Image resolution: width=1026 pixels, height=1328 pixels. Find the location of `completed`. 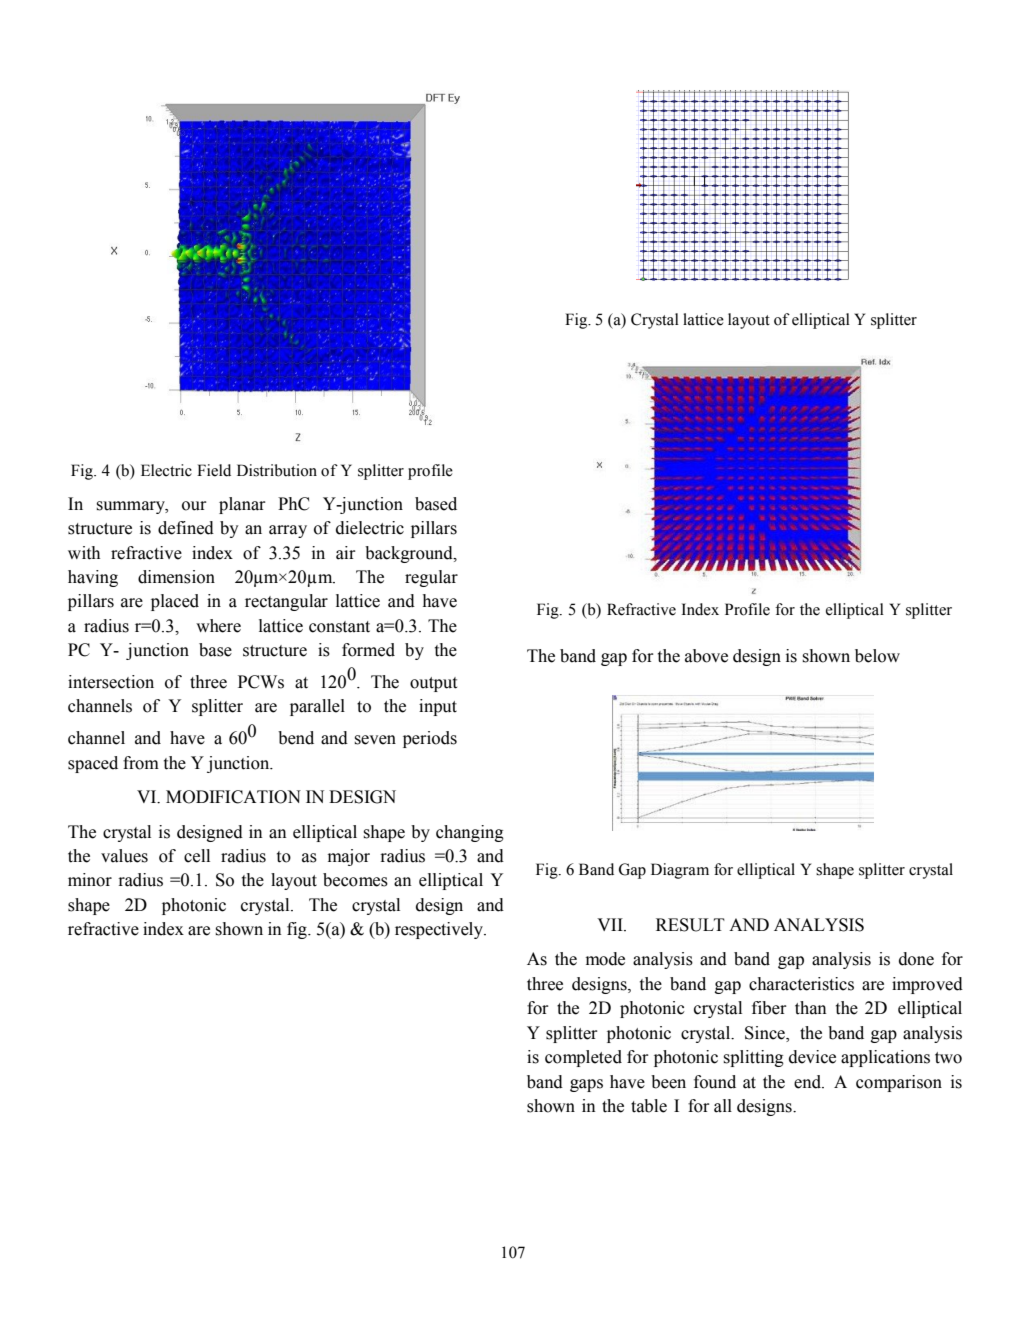

completed is located at coordinates (583, 1058).
